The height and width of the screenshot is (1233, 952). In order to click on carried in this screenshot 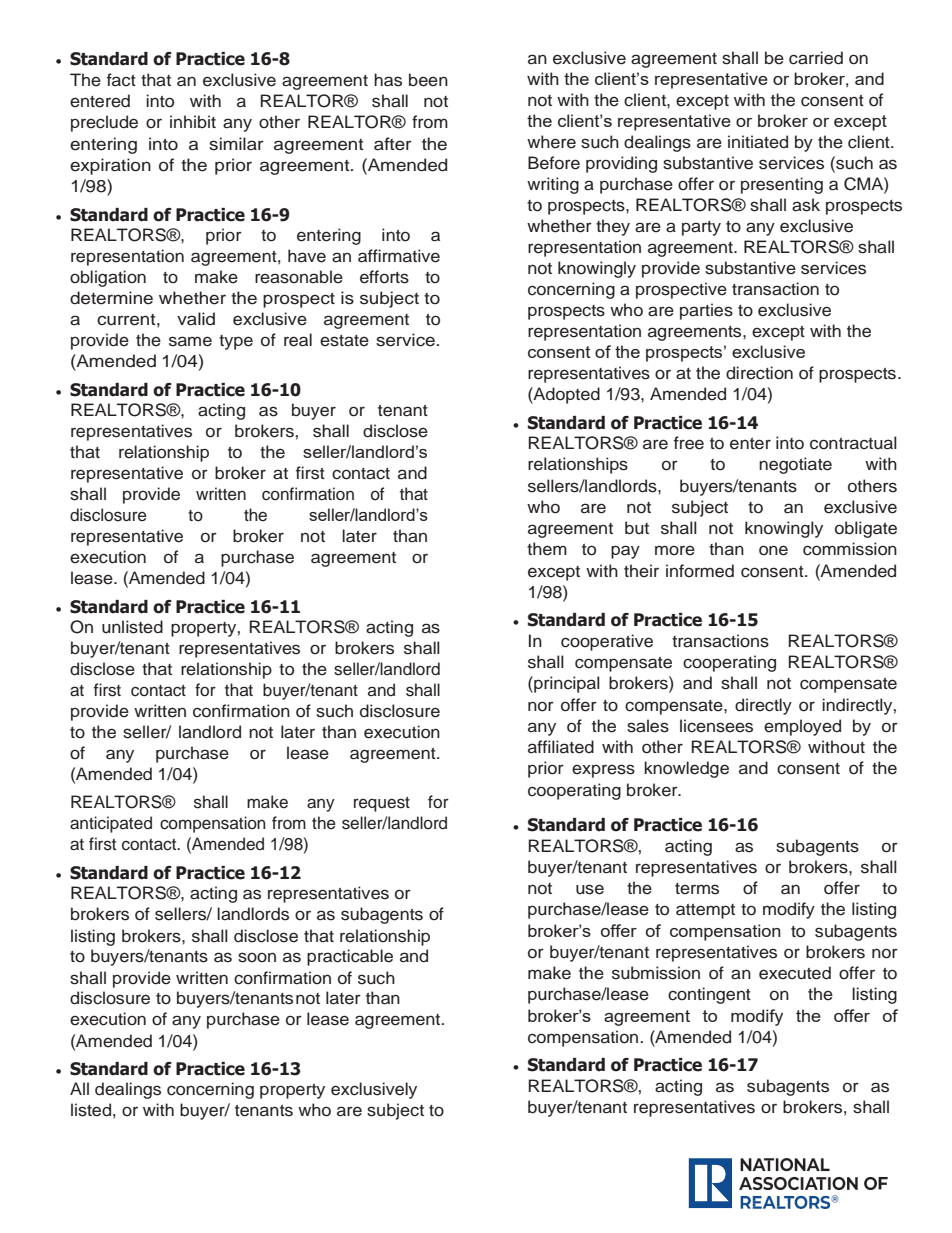, I will do `click(816, 58)`.
